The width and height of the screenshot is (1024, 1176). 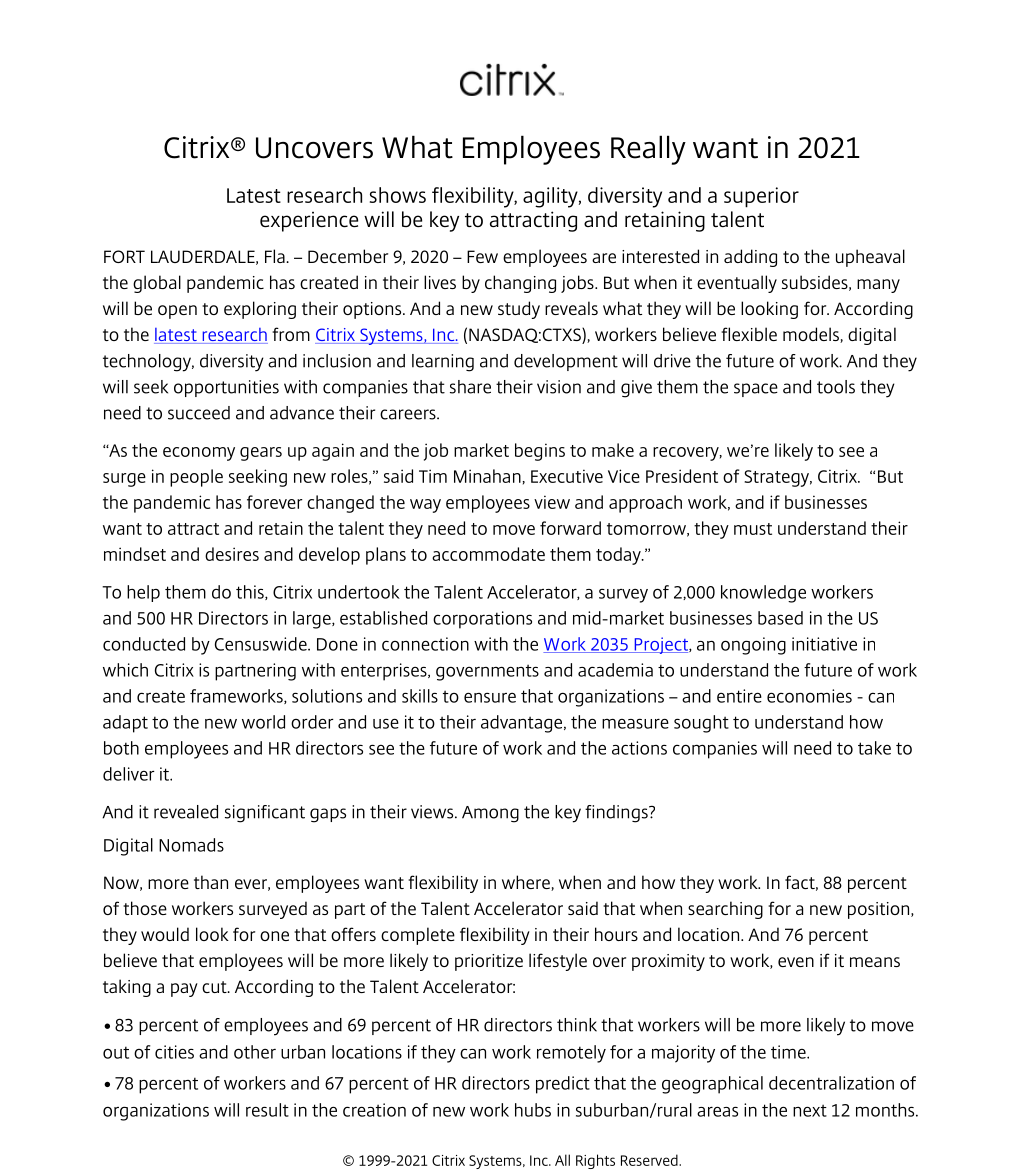 What do you see at coordinates (186, 812) in the screenshot?
I see `revealed` at bounding box center [186, 812].
